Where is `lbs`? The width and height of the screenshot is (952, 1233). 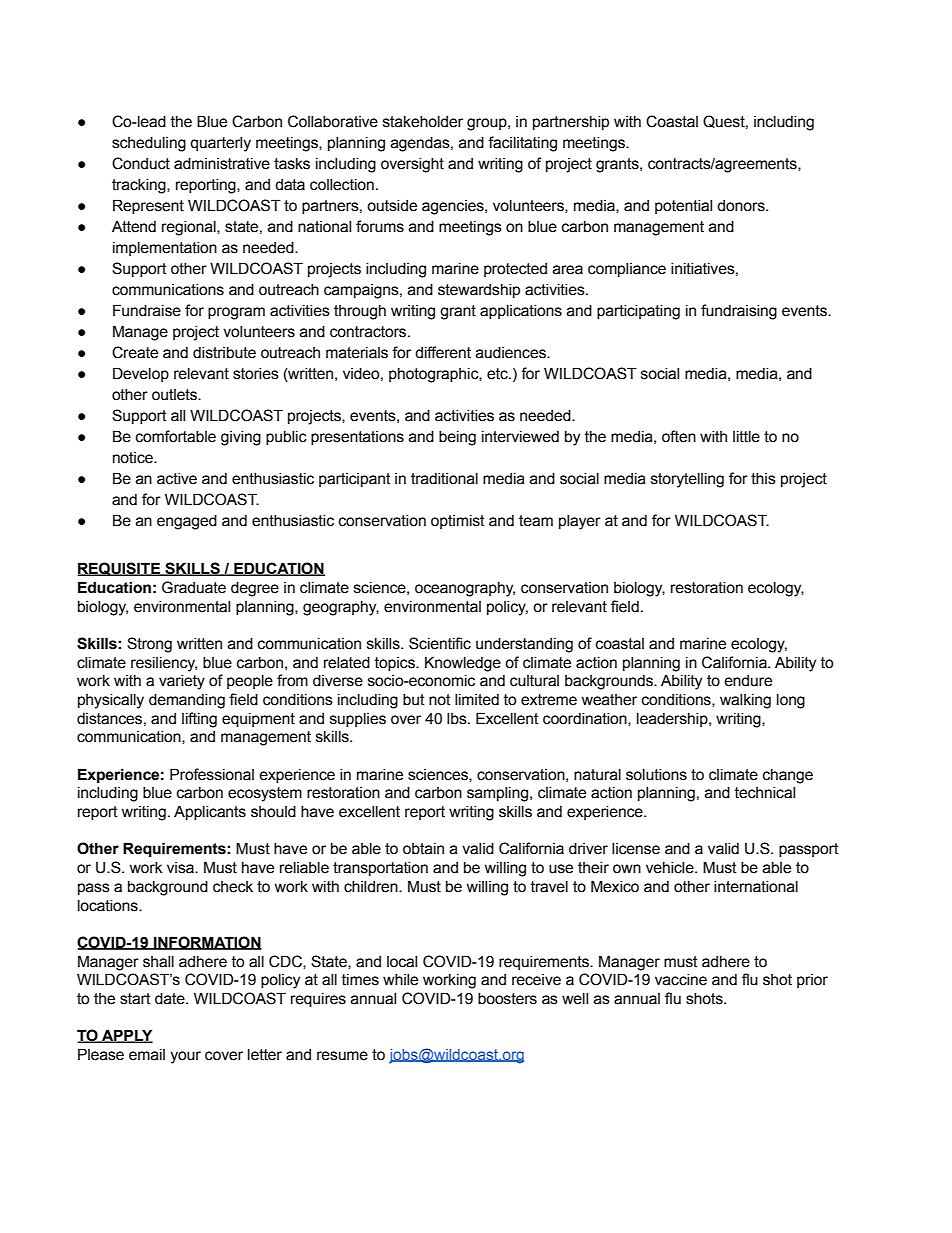
lbs is located at coordinates (458, 719).
